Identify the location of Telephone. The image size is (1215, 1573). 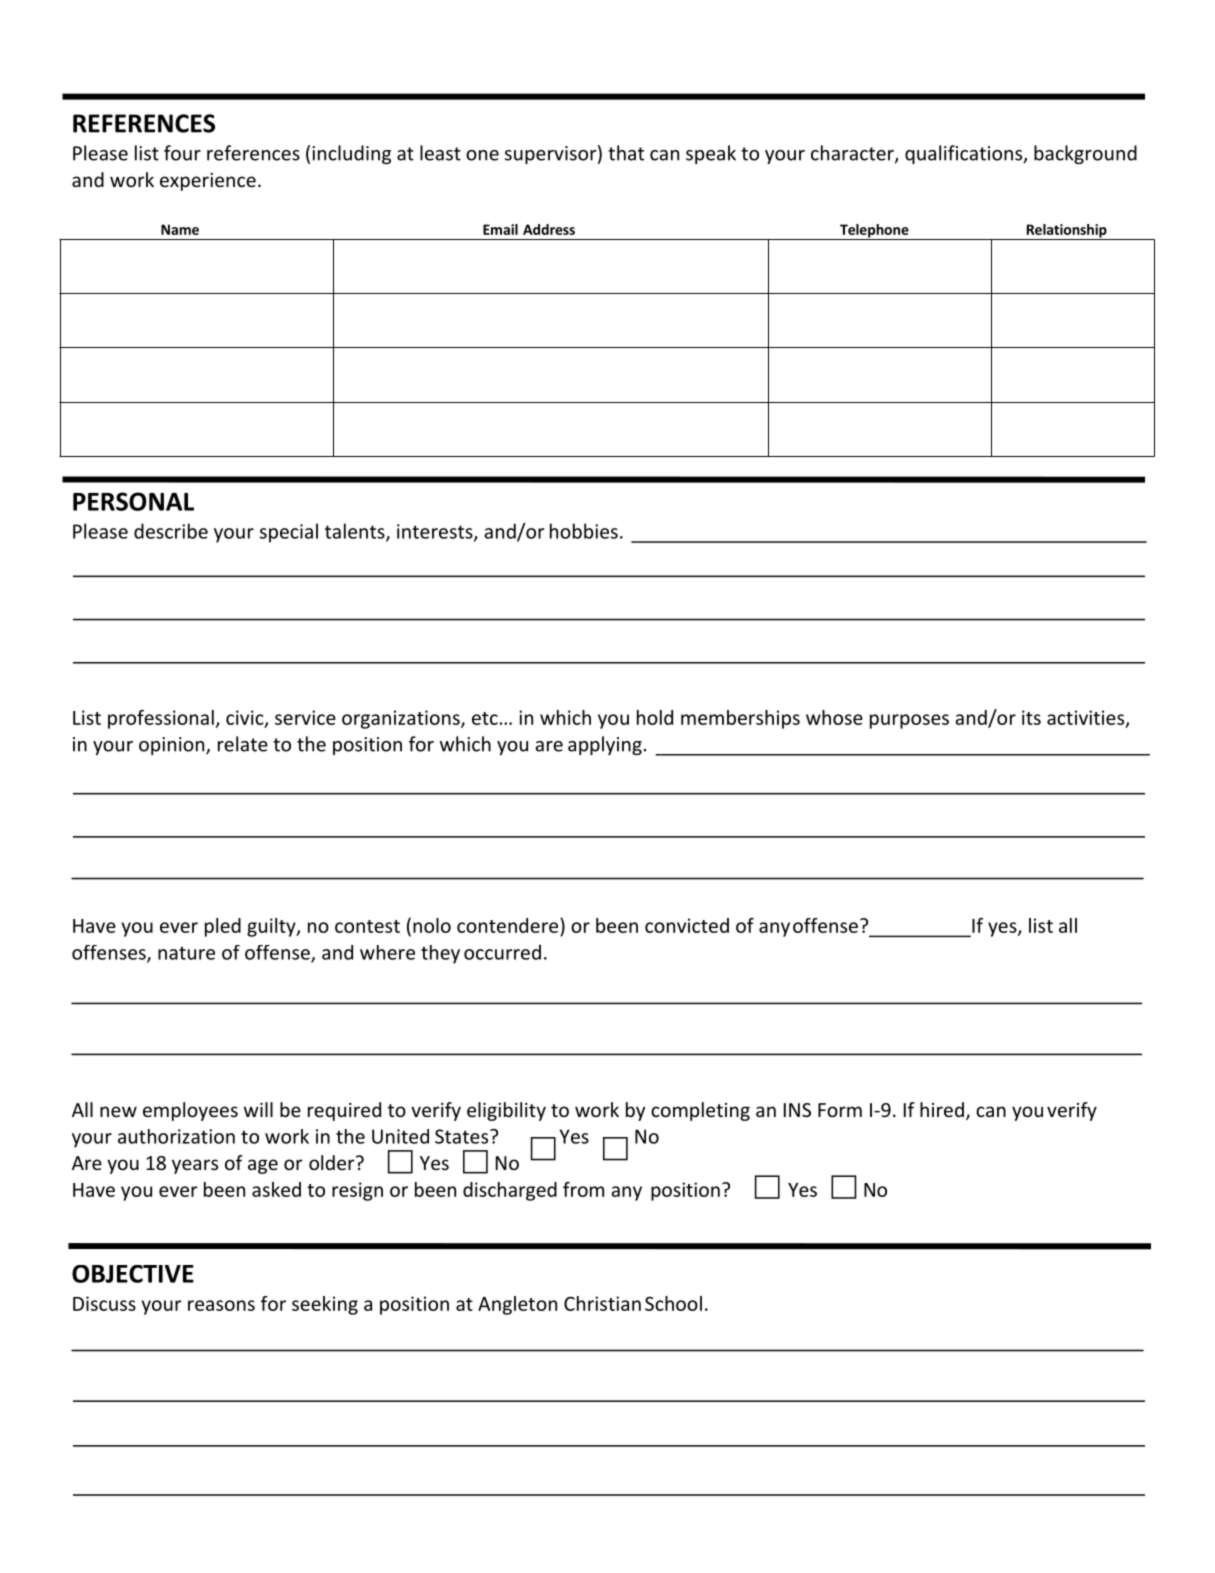
(874, 232).
